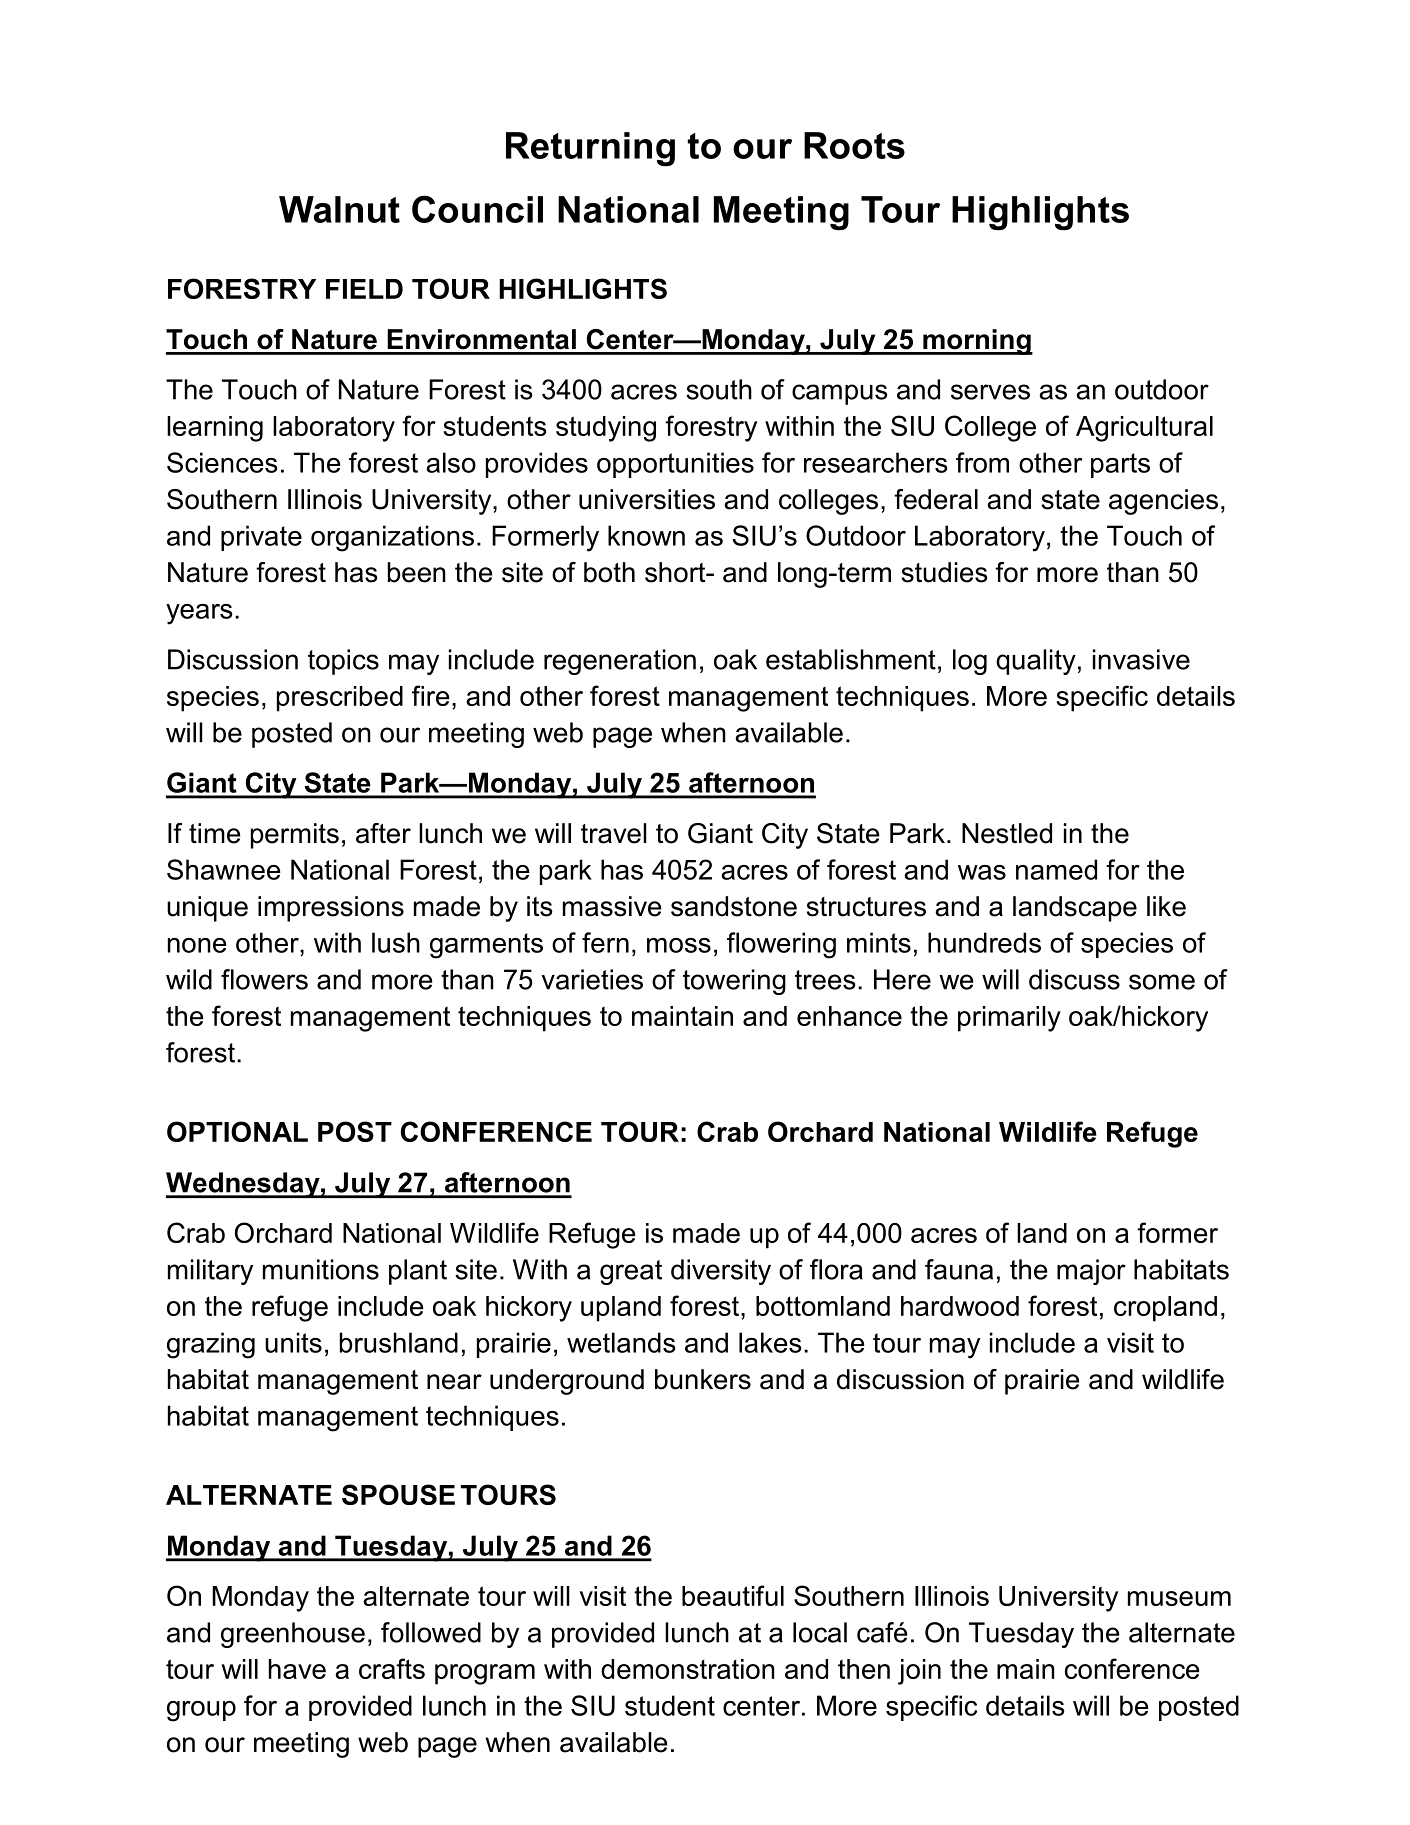  I want to click on FIELD, so click(364, 289).
